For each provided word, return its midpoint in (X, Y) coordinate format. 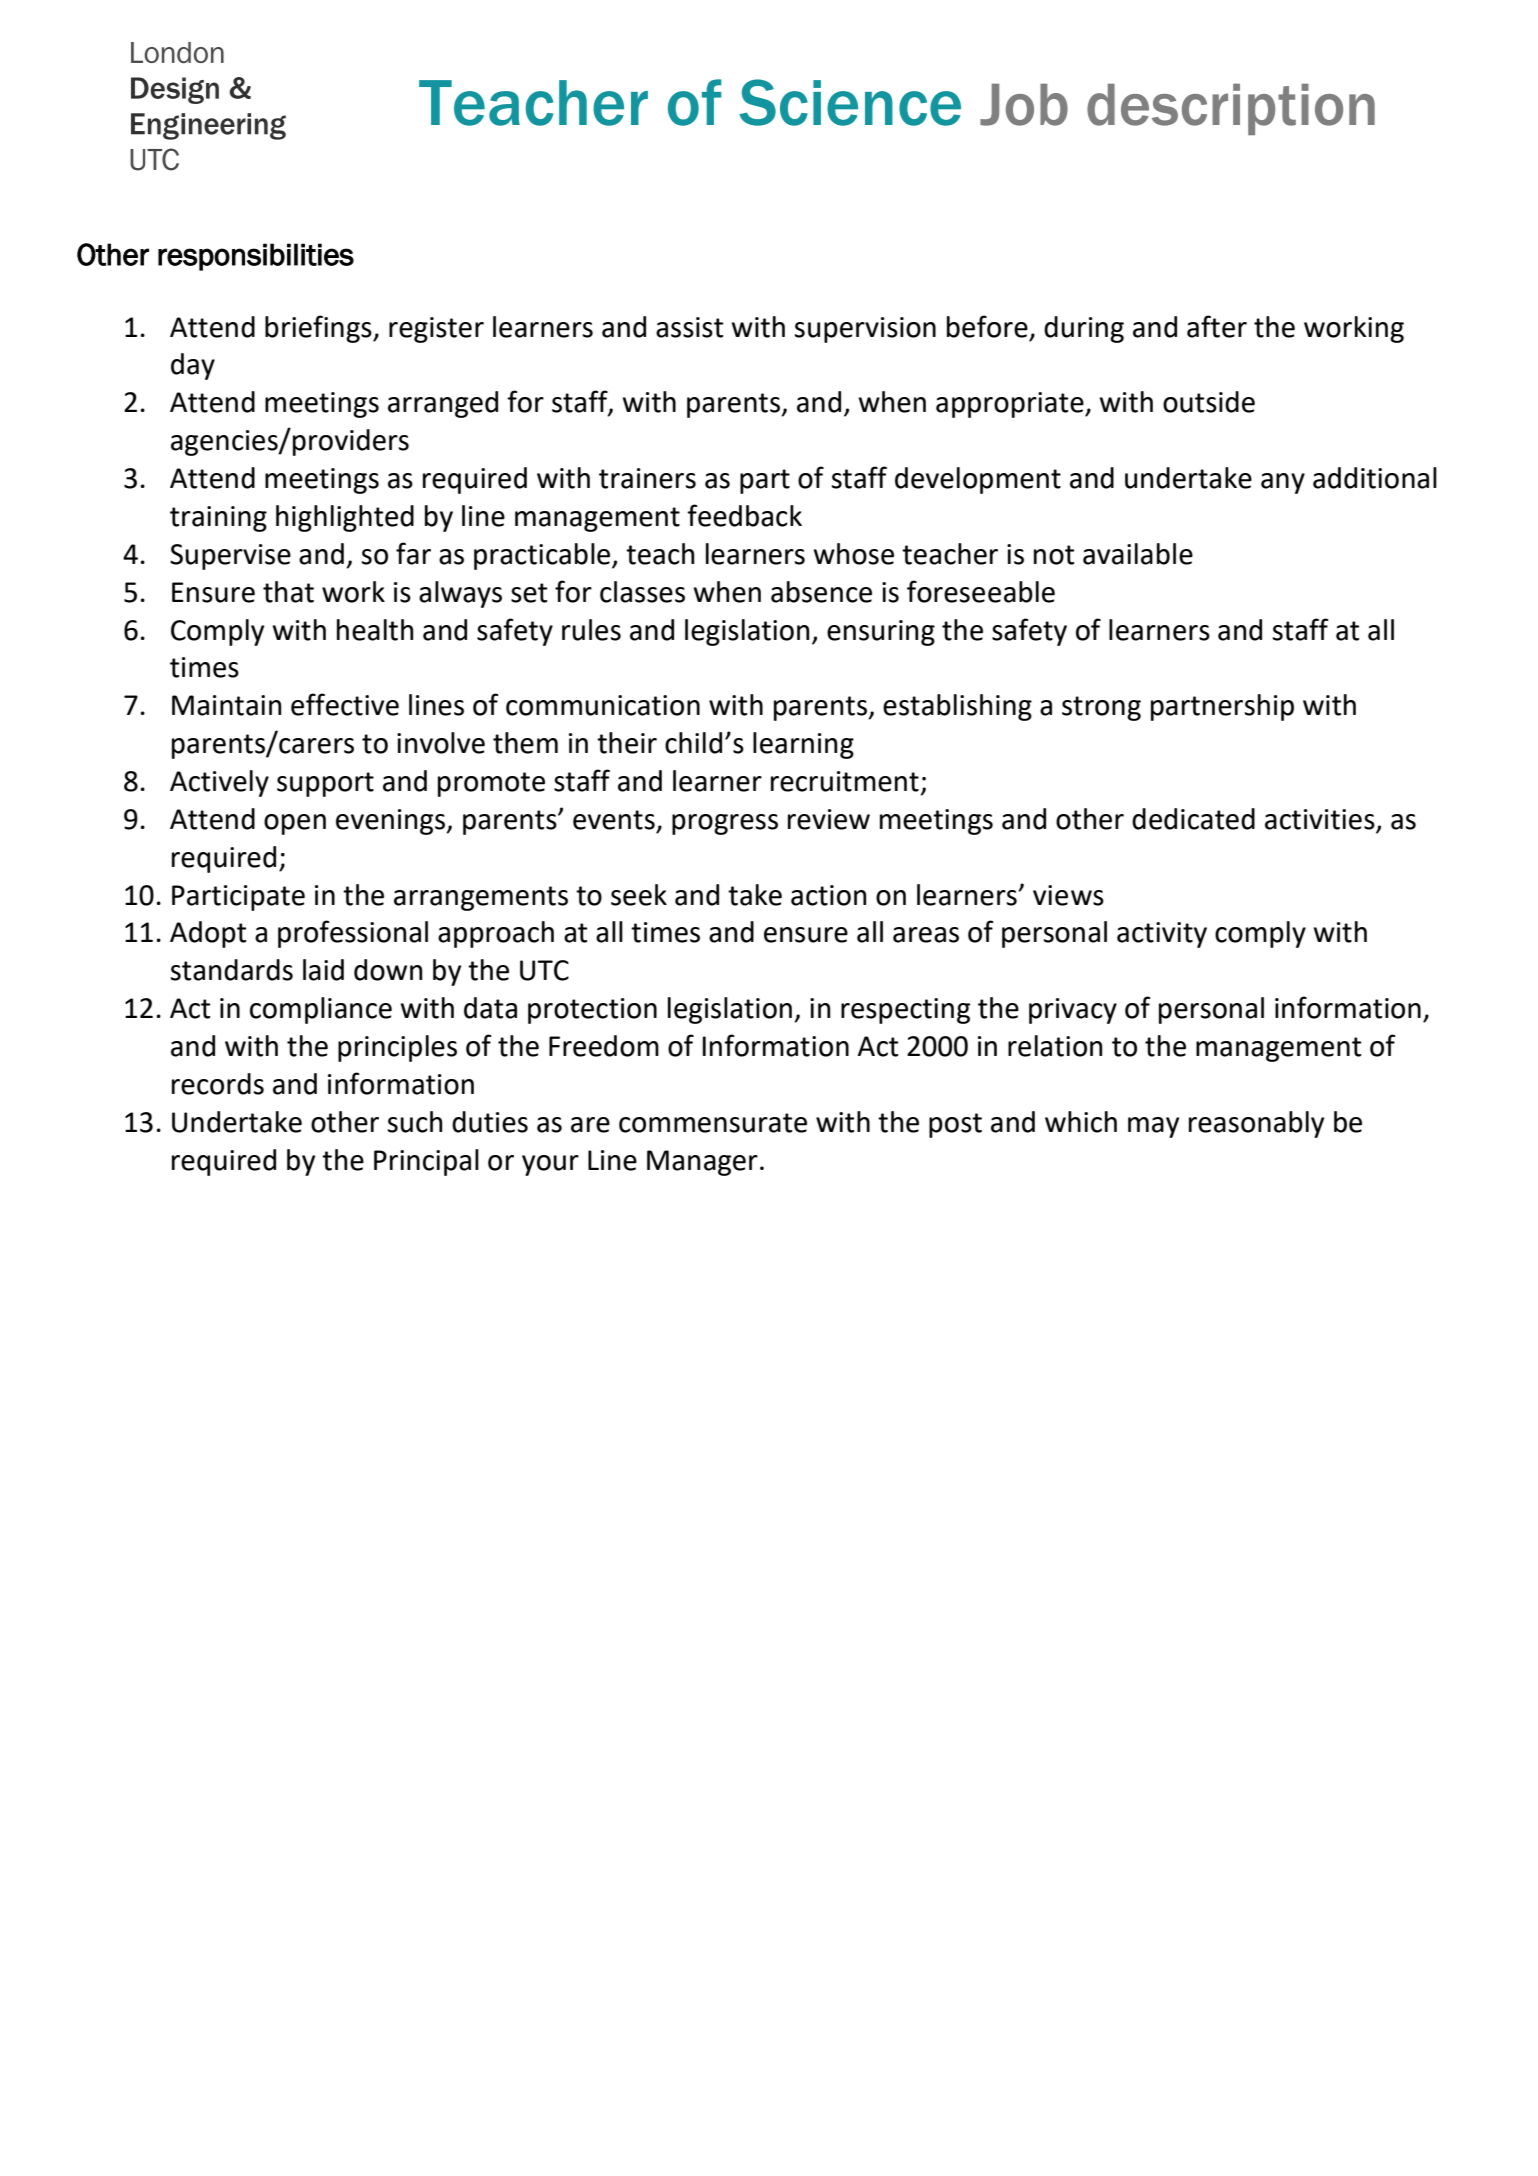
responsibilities (256, 257)
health (375, 630)
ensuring (881, 633)
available (1138, 554)
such (415, 1122)
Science (850, 102)
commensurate (713, 1123)
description (1231, 109)
